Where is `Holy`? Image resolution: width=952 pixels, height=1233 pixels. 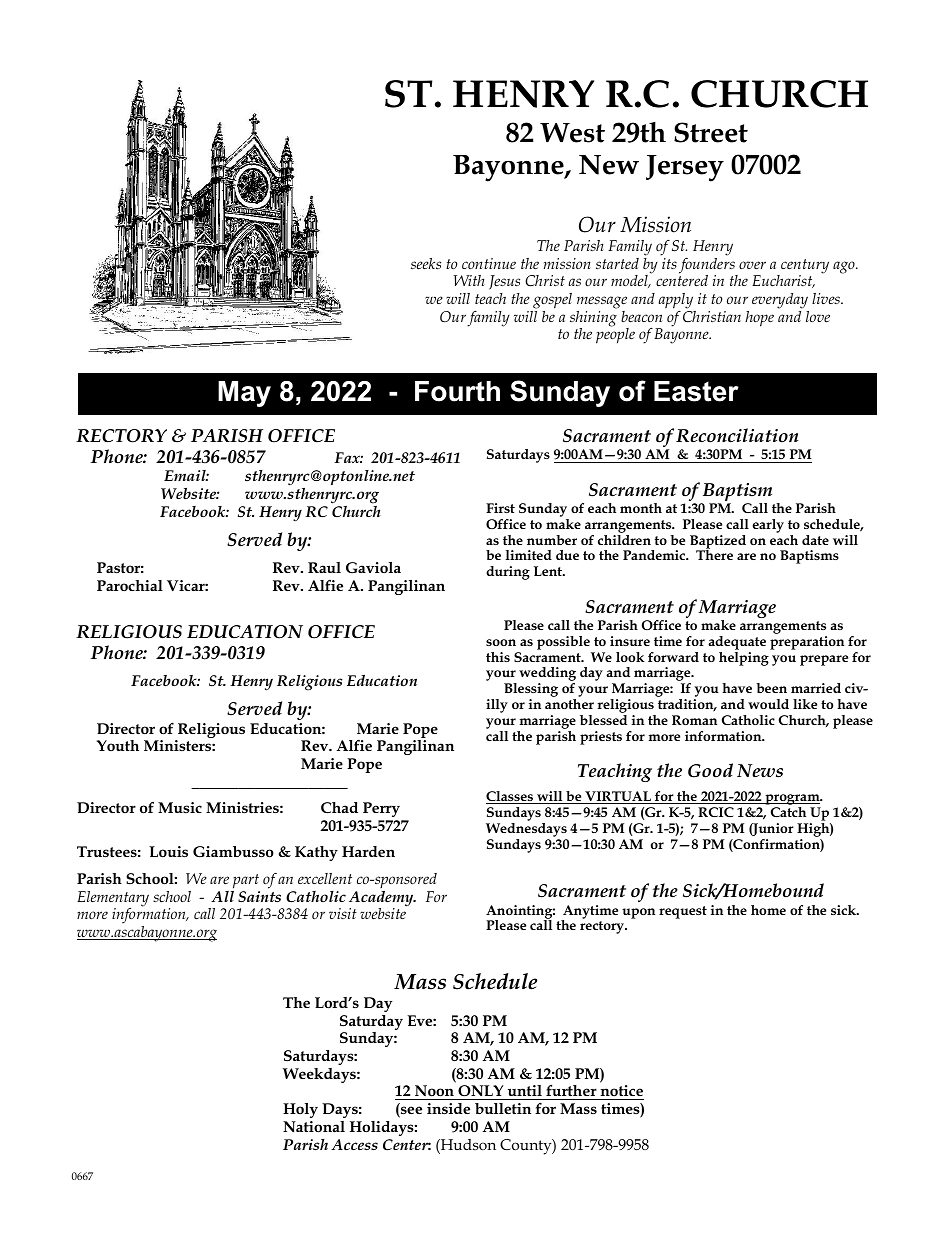
Holy is located at coordinates (300, 1110).
